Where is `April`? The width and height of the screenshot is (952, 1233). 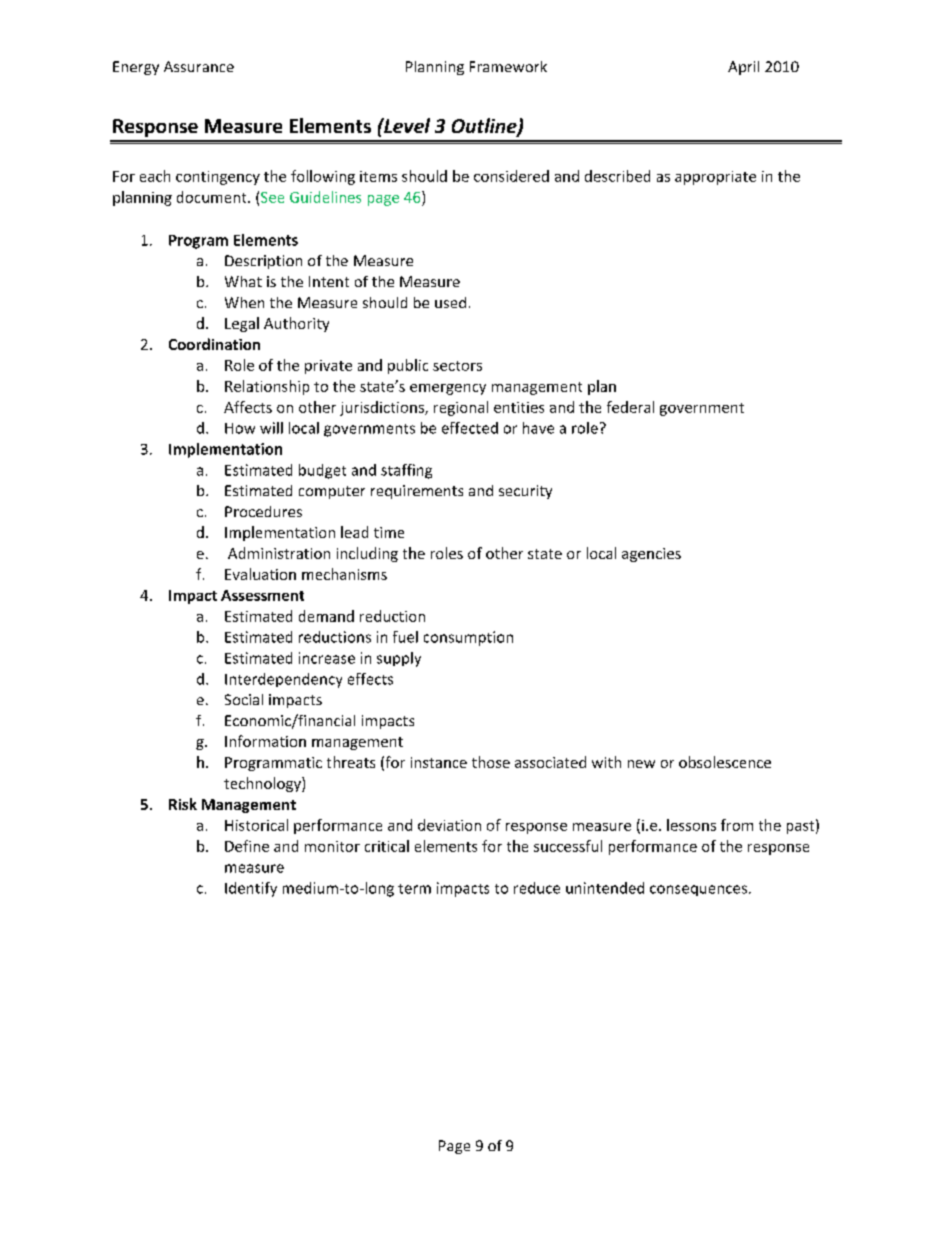 April is located at coordinates (743, 68).
